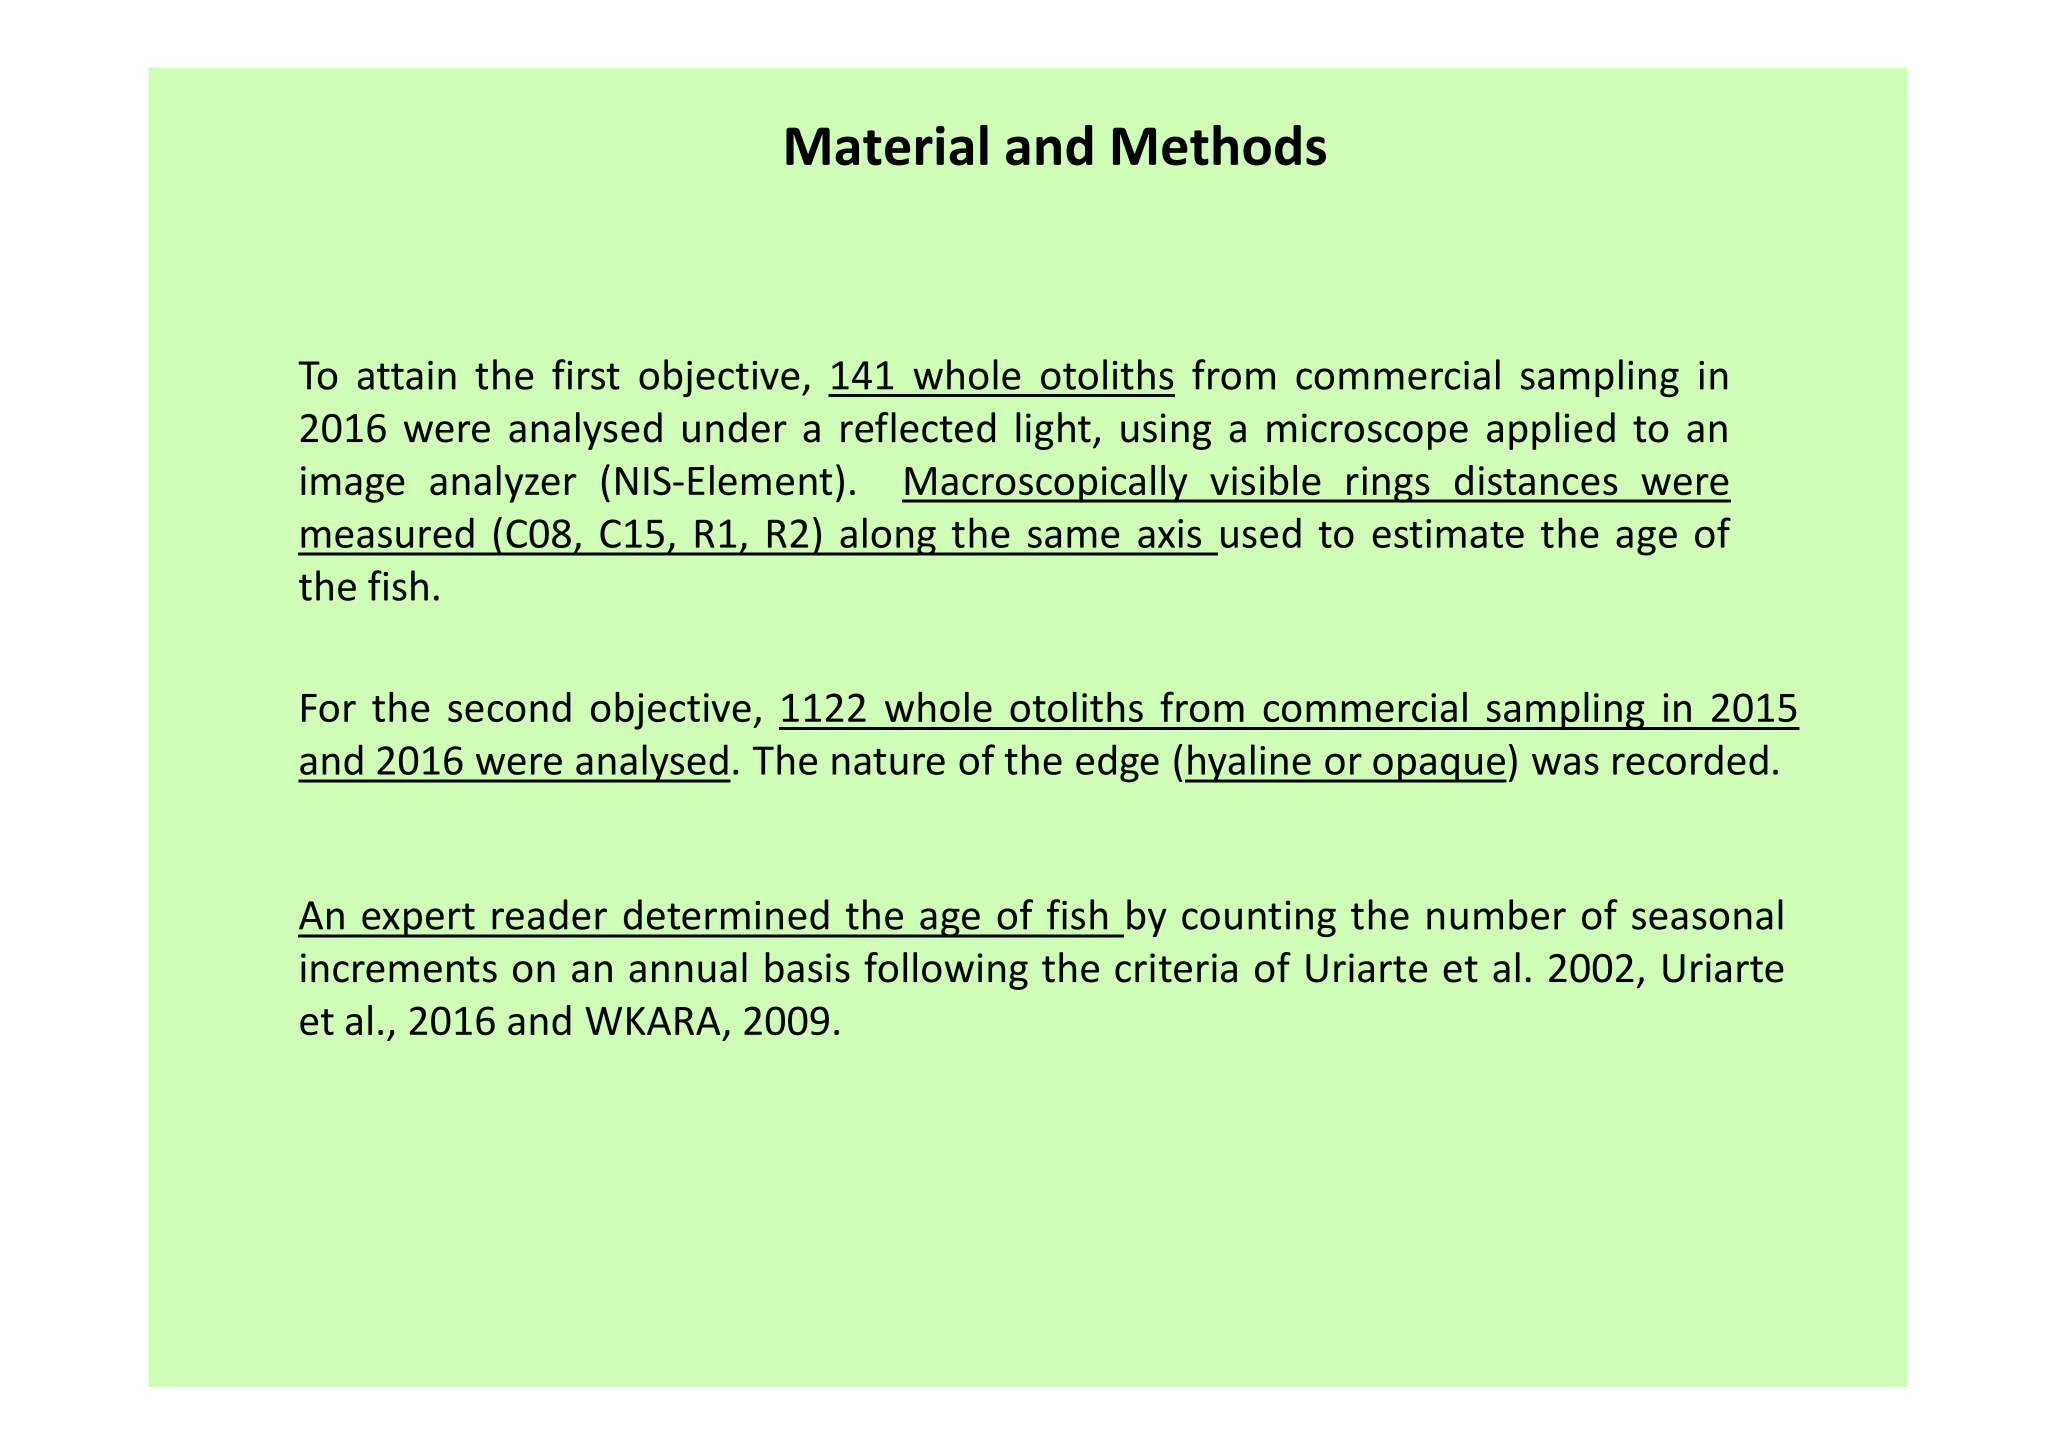 This image has height=1454, width=2056. I want to click on Material, so click(887, 145).
